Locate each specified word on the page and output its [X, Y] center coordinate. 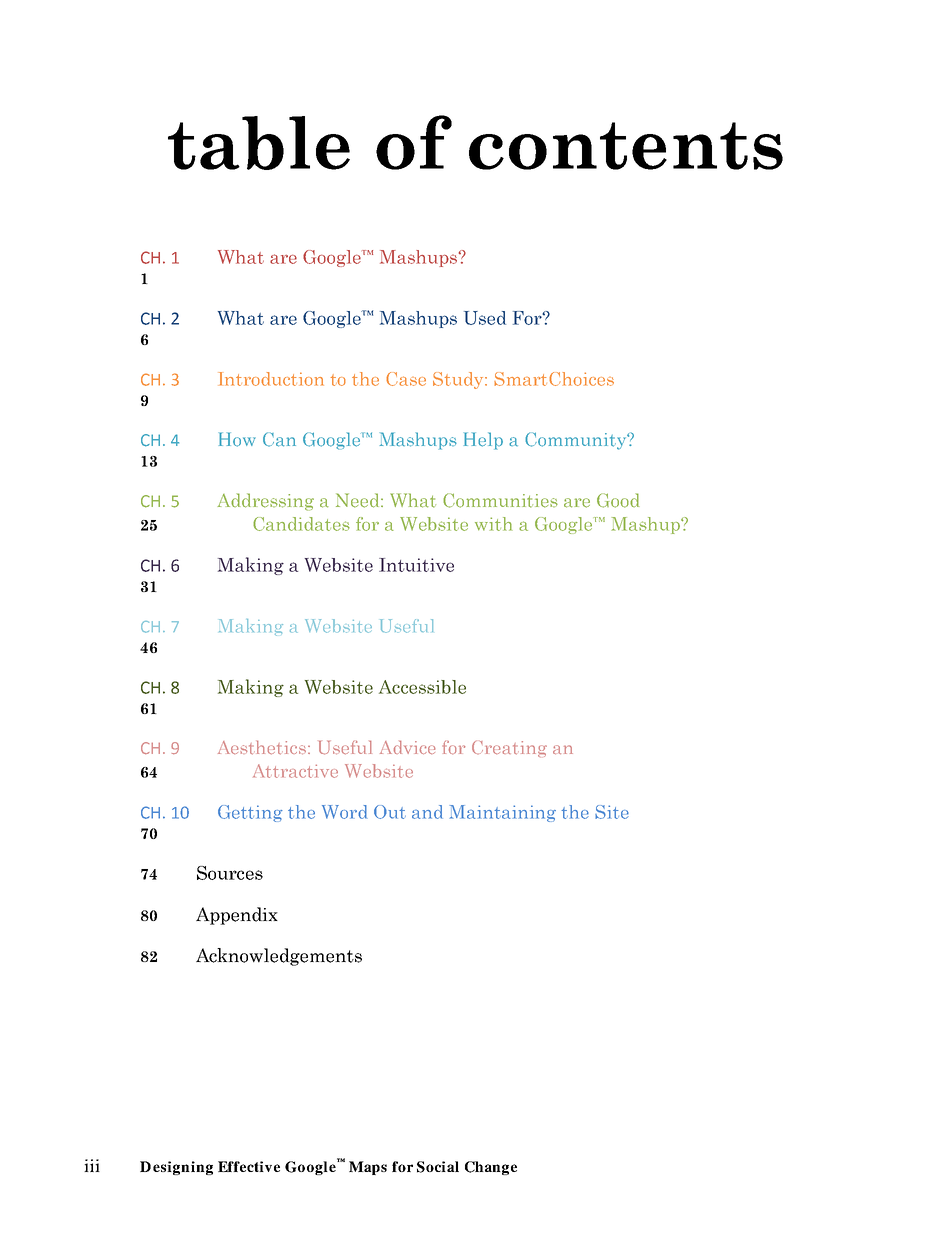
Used [485, 318]
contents [626, 146]
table [259, 143]
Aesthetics [262, 748]
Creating [509, 749]
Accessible [422, 687]
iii [92, 1165]
